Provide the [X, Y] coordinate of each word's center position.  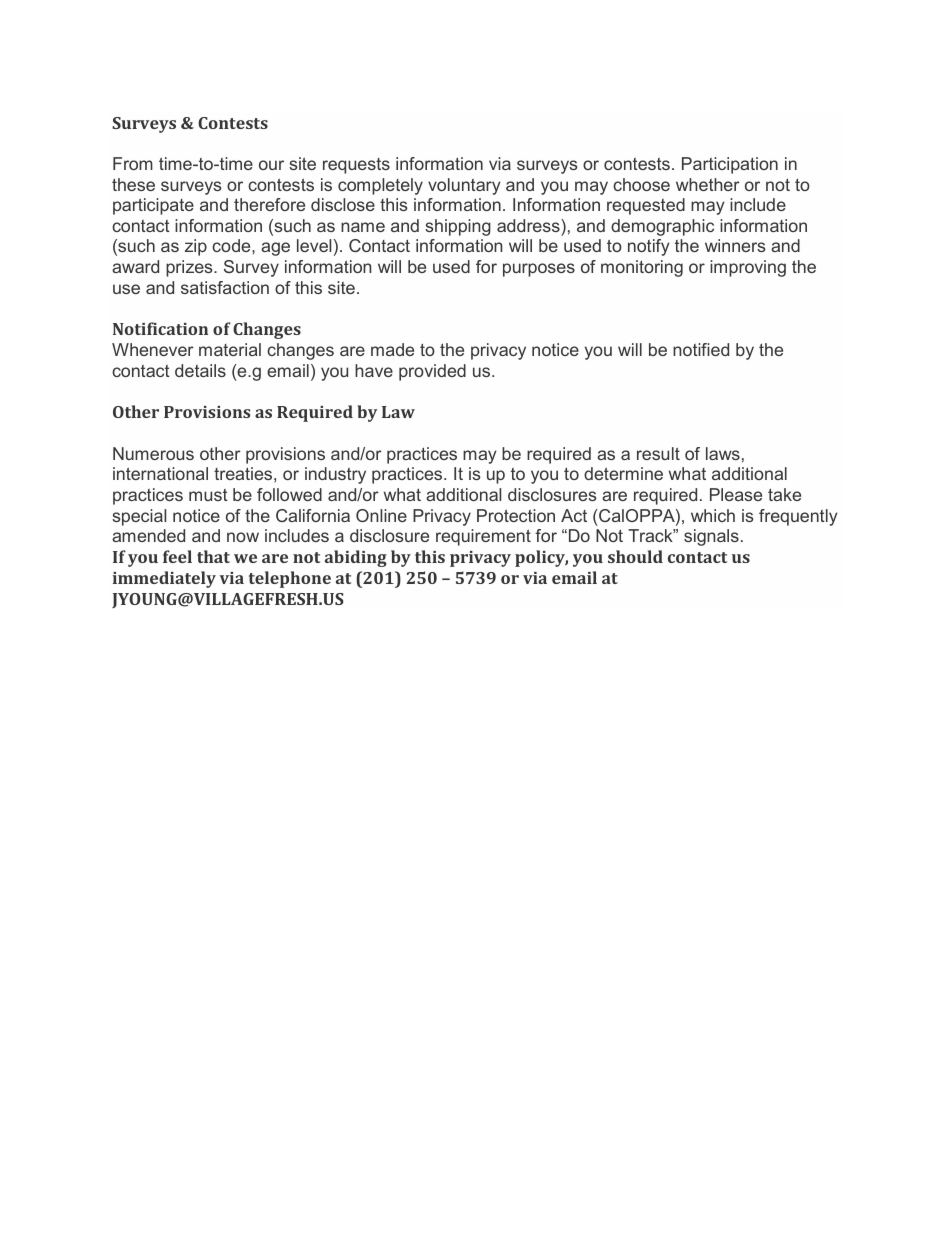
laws [723, 453]
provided [432, 372]
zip [196, 247]
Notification [160, 328]
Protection [516, 515]
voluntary [464, 186]
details [200, 370]
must [208, 495]
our [271, 165]
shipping [458, 227]
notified [701, 349]
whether [708, 184]
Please [736, 494]
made [392, 349]
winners [735, 245]
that [213, 556]
